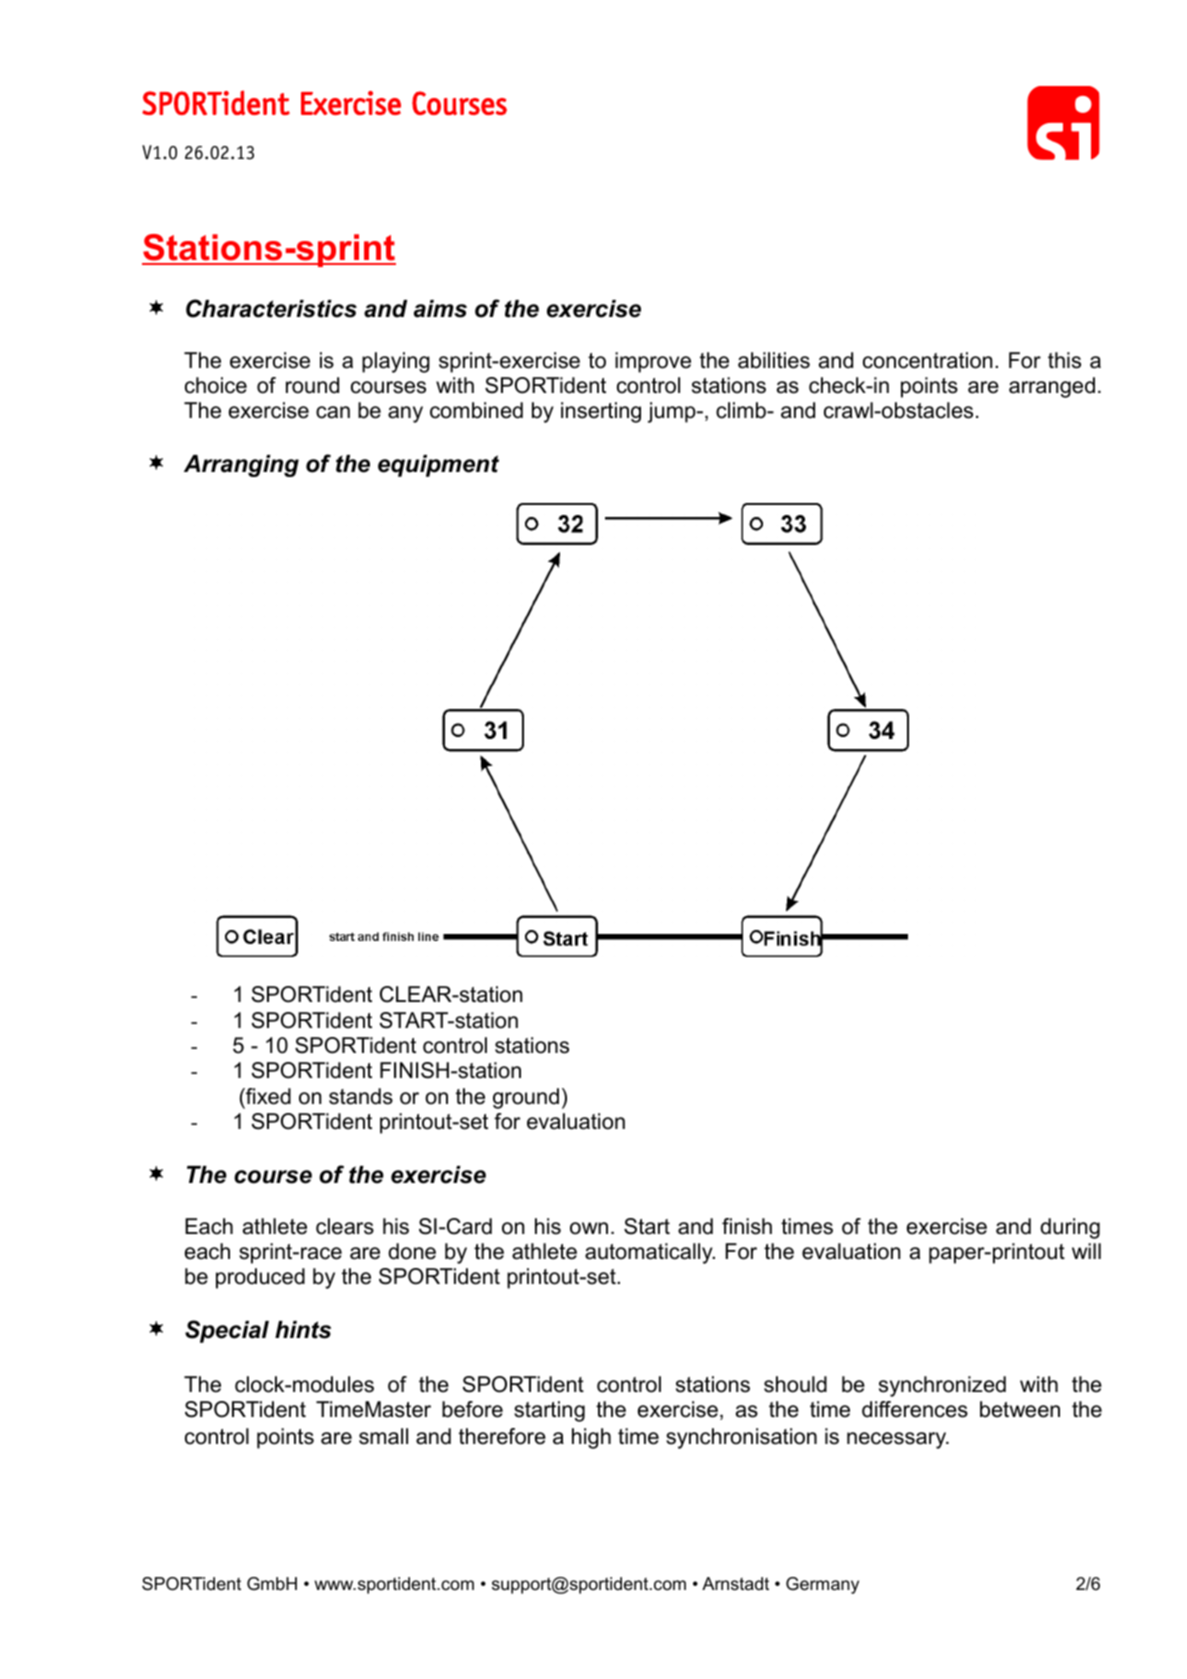  I want to click on produced, so click(260, 1278).
